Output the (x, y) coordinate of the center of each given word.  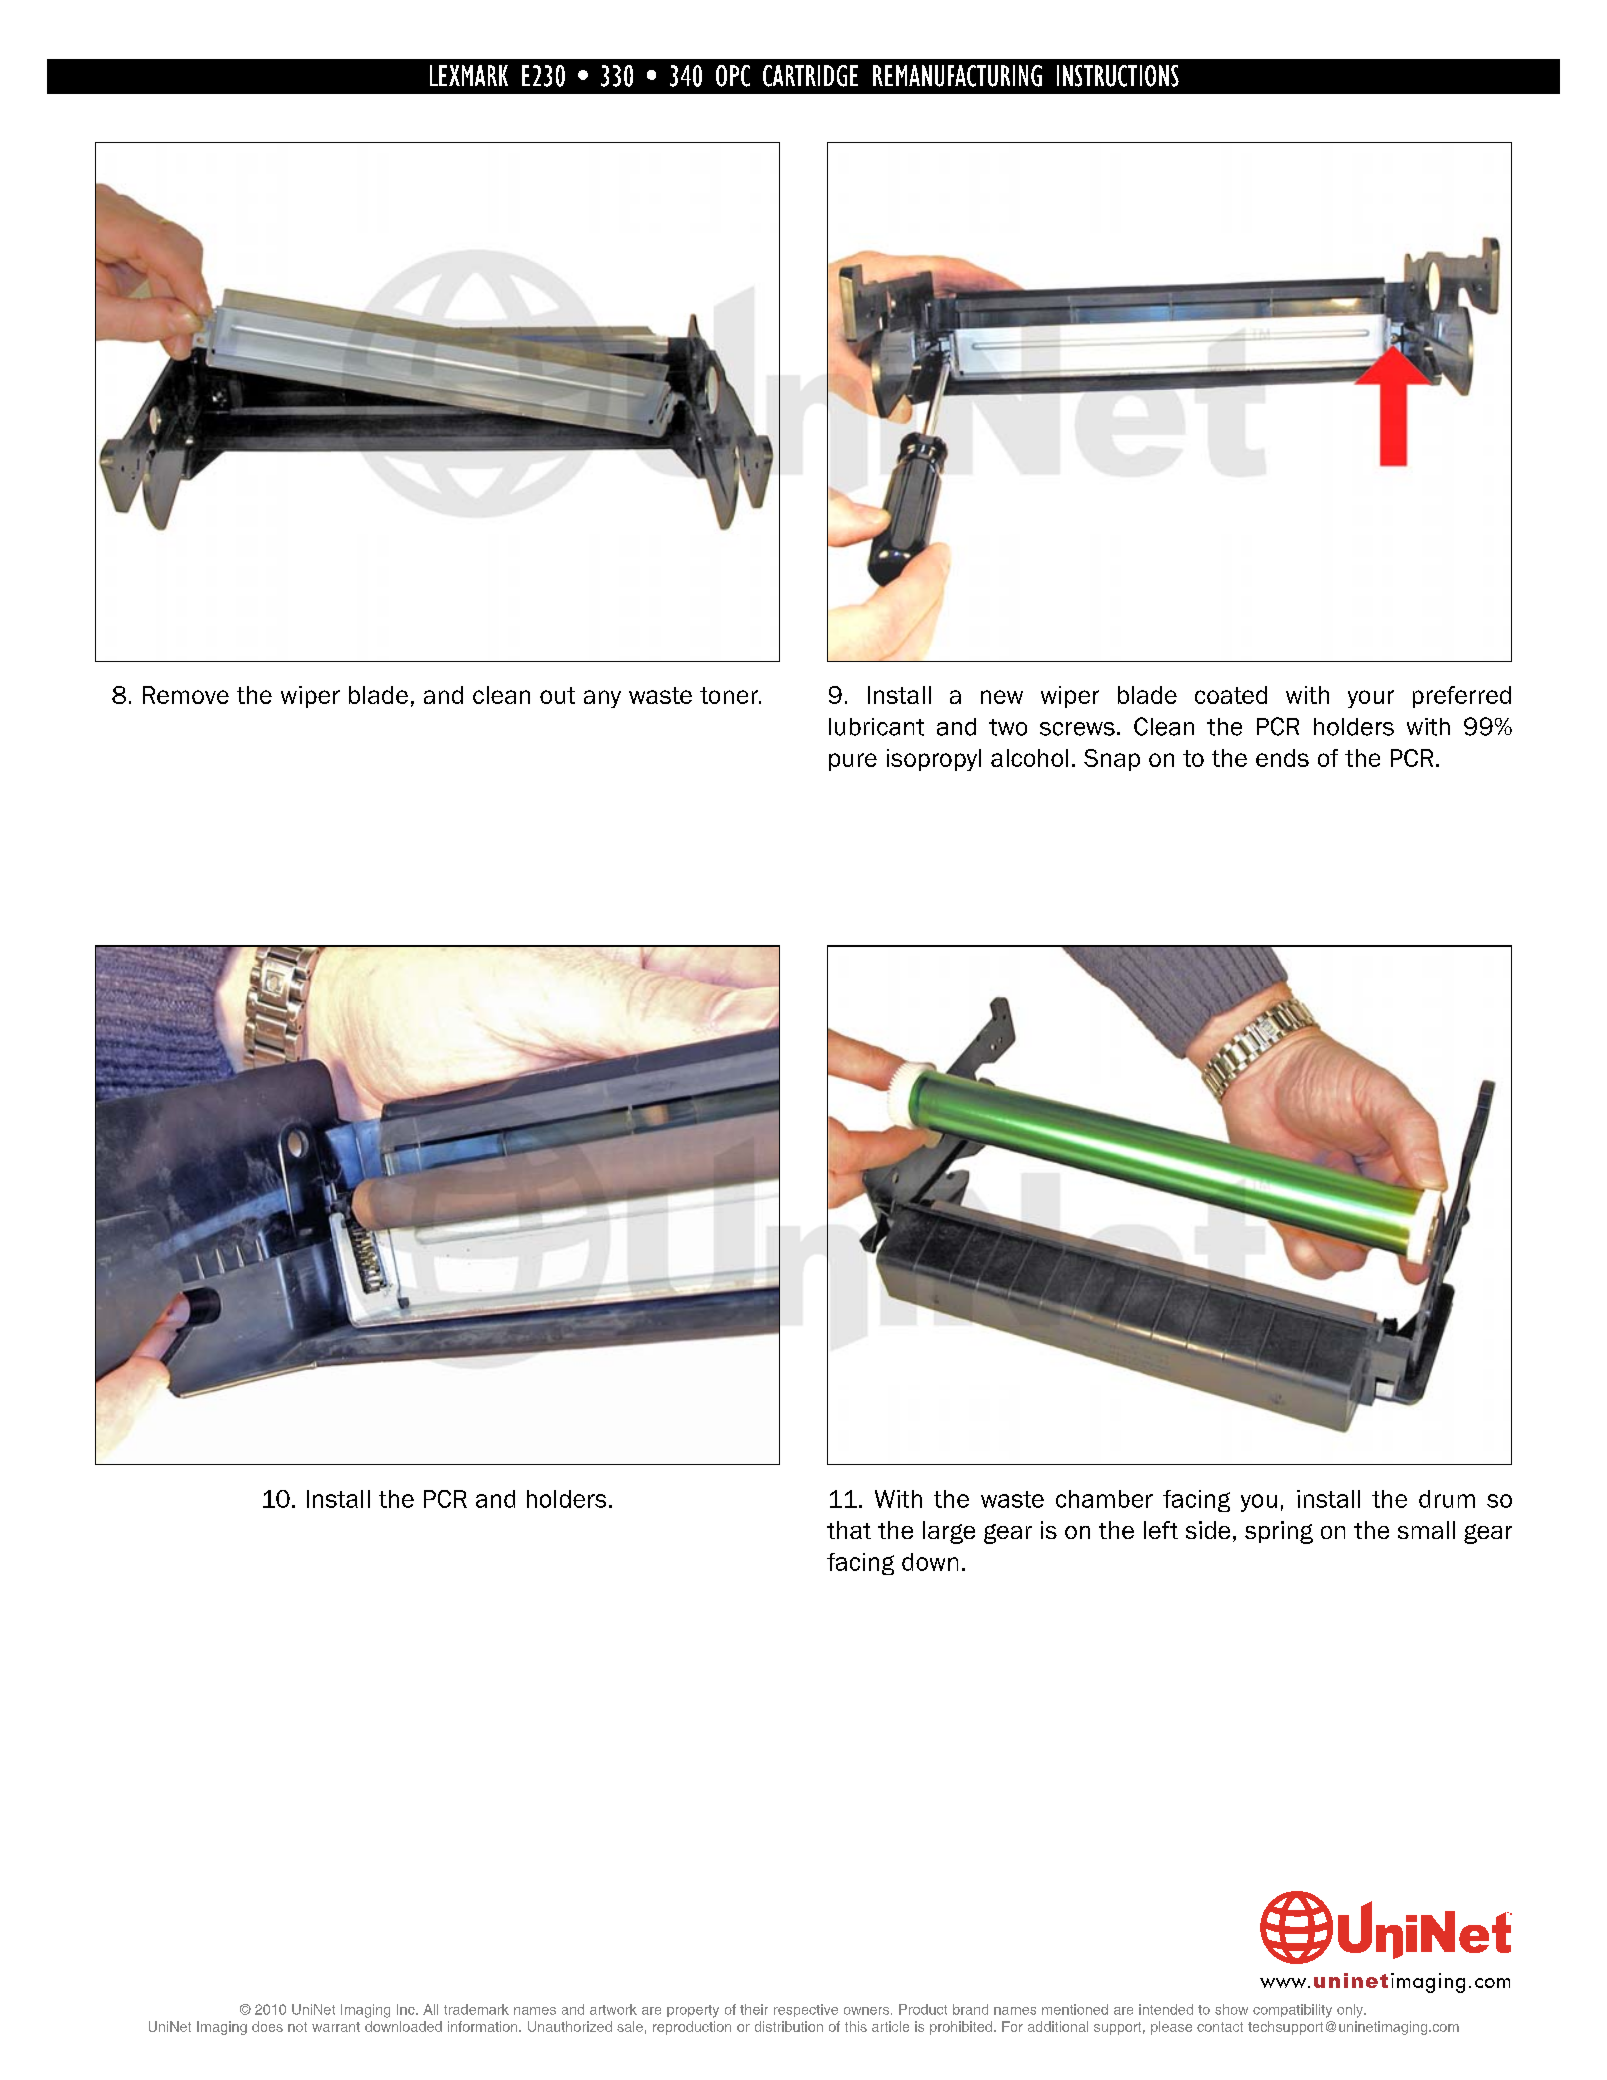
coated (1231, 695)
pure (853, 762)
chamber (1104, 1499)
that (849, 1530)
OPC (733, 76)
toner (730, 695)
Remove (186, 695)
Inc (407, 2009)
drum (1447, 1499)
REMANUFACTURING (957, 76)
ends (1282, 758)
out (557, 695)
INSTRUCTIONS (1118, 76)
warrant (336, 2027)
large (949, 1532)
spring (1279, 1532)
